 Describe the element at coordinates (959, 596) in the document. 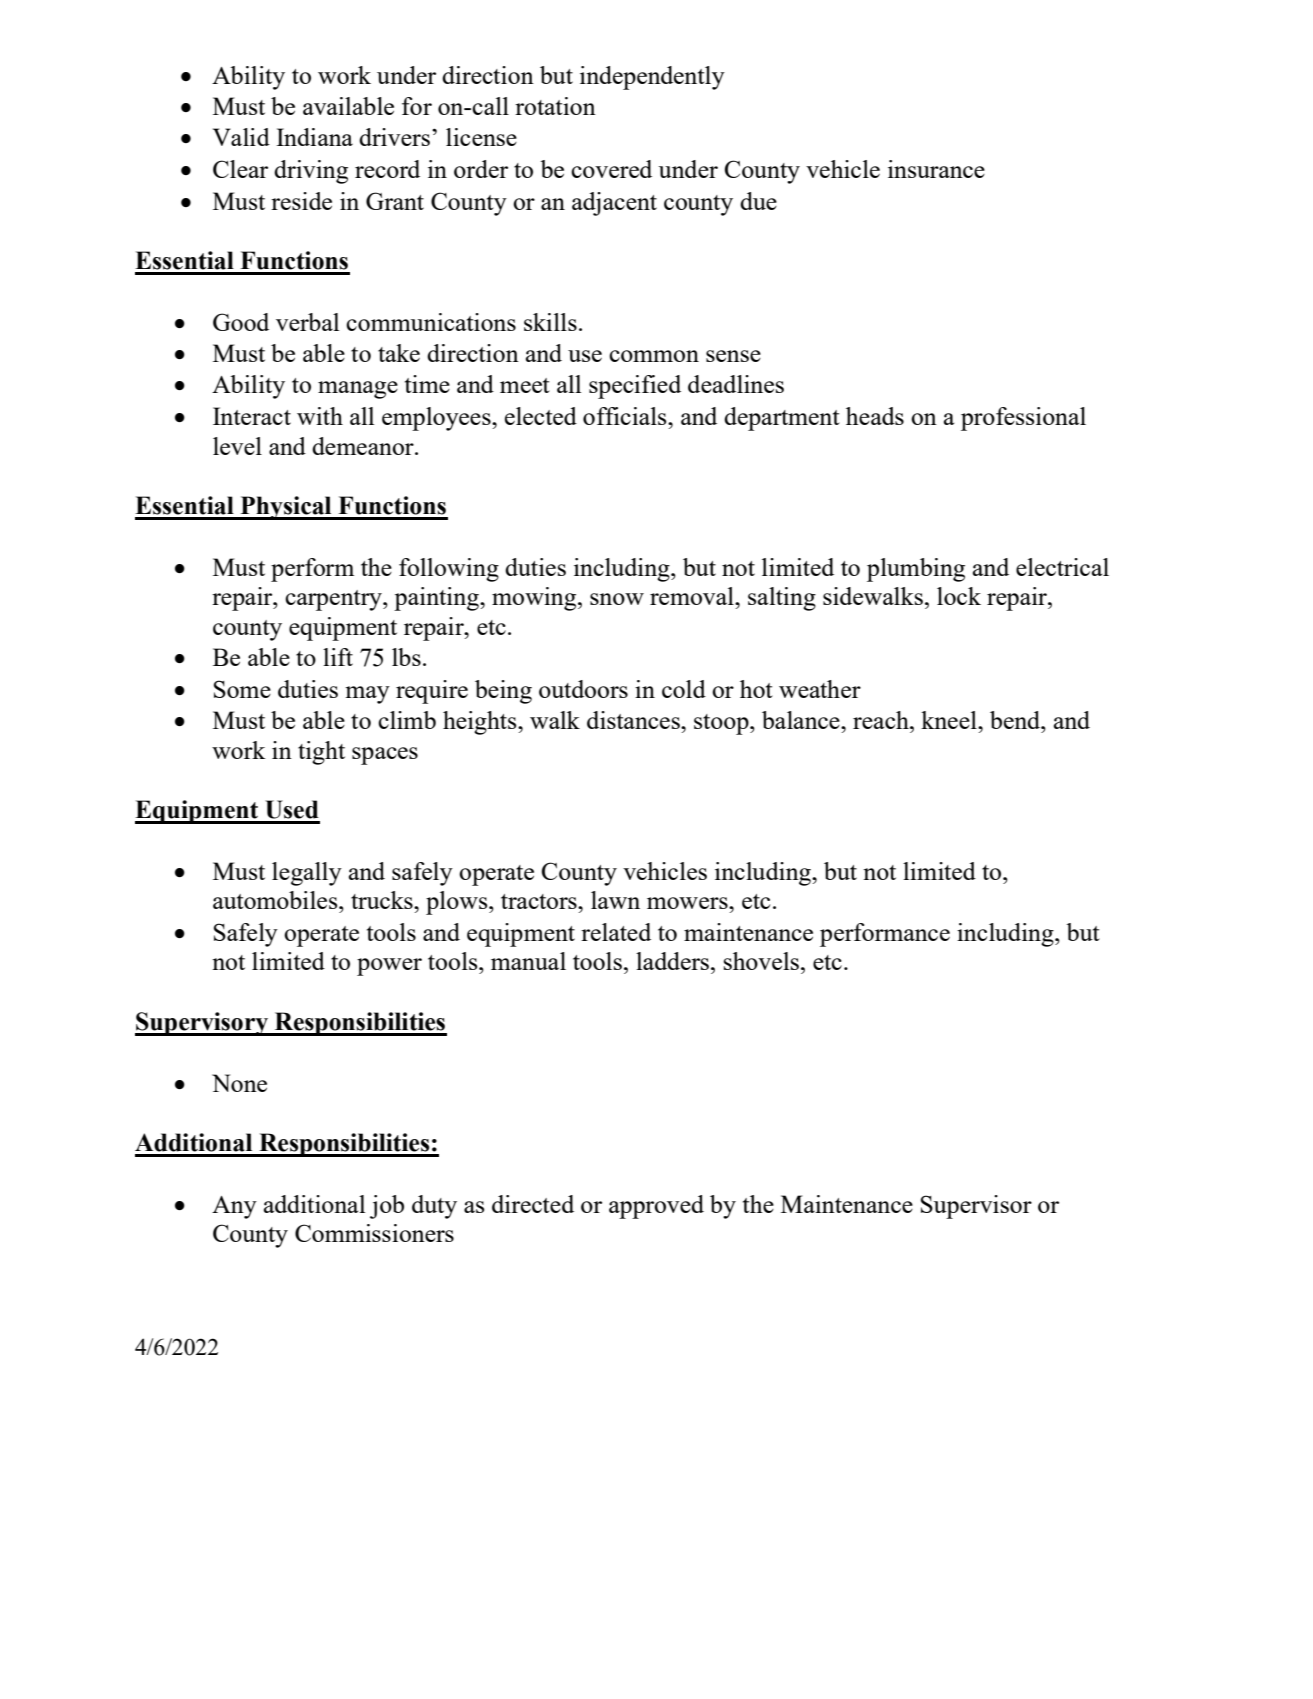

I see `lock` at that location.
